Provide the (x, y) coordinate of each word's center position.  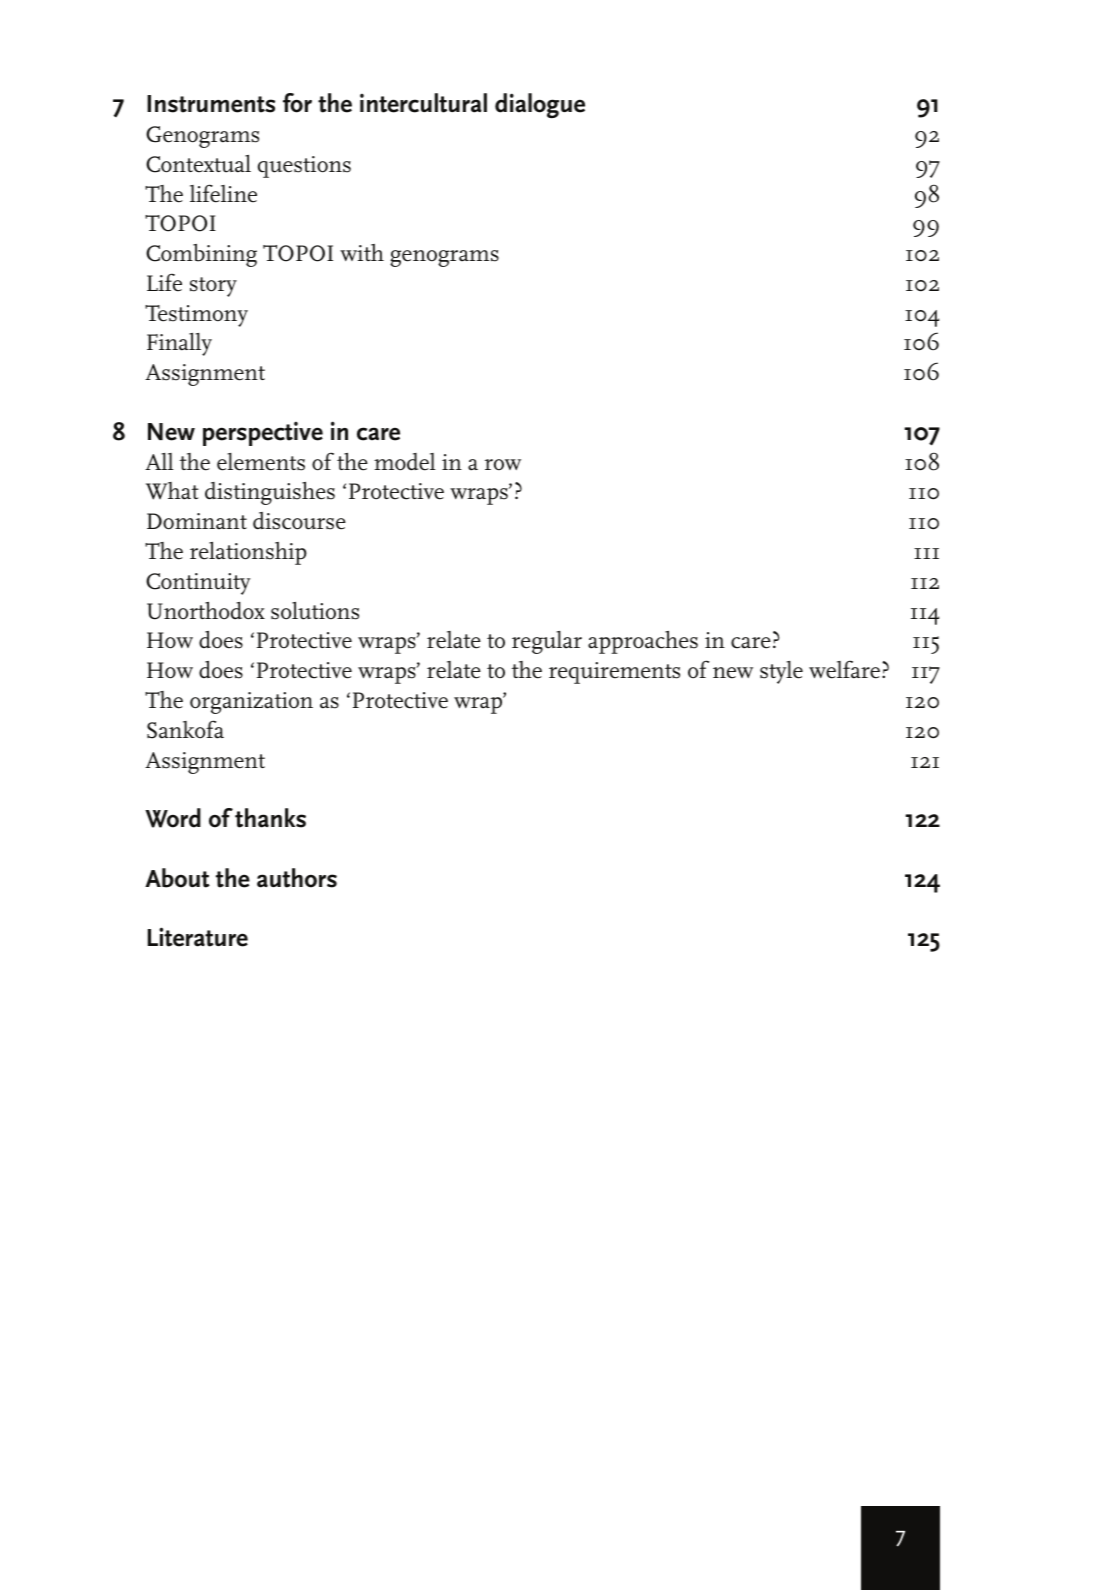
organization (251, 703)
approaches (643, 642)
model (405, 462)
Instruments (211, 104)
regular (547, 642)
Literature (198, 937)
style (781, 672)
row (503, 465)
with (362, 252)
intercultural (423, 103)
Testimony (196, 316)
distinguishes (270, 493)
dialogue (540, 105)
